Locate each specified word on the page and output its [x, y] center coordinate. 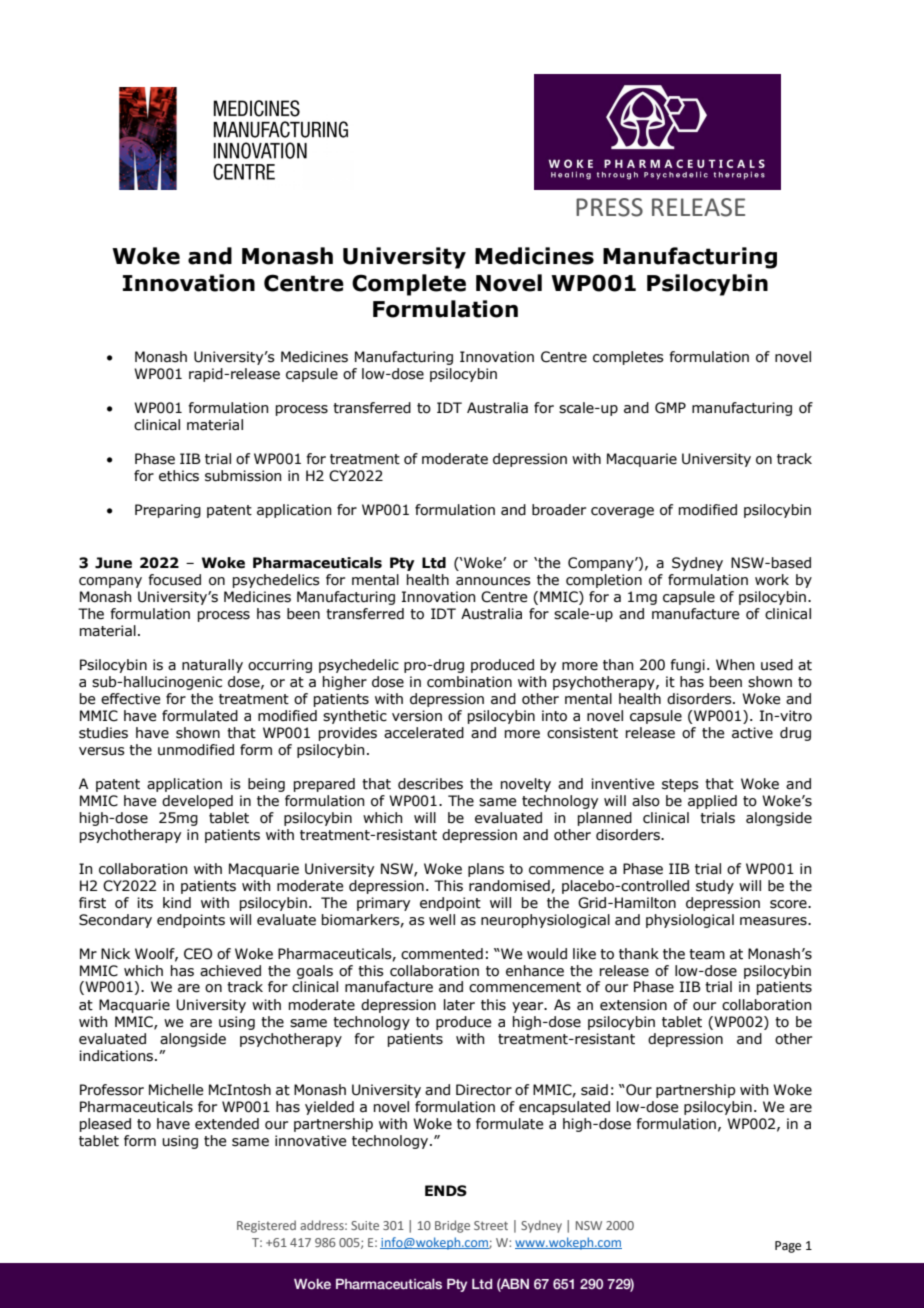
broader [559, 510]
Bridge [452, 1226]
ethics [179, 476]
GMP [670, 408]
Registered [266, 1226]
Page [788, 1247]
